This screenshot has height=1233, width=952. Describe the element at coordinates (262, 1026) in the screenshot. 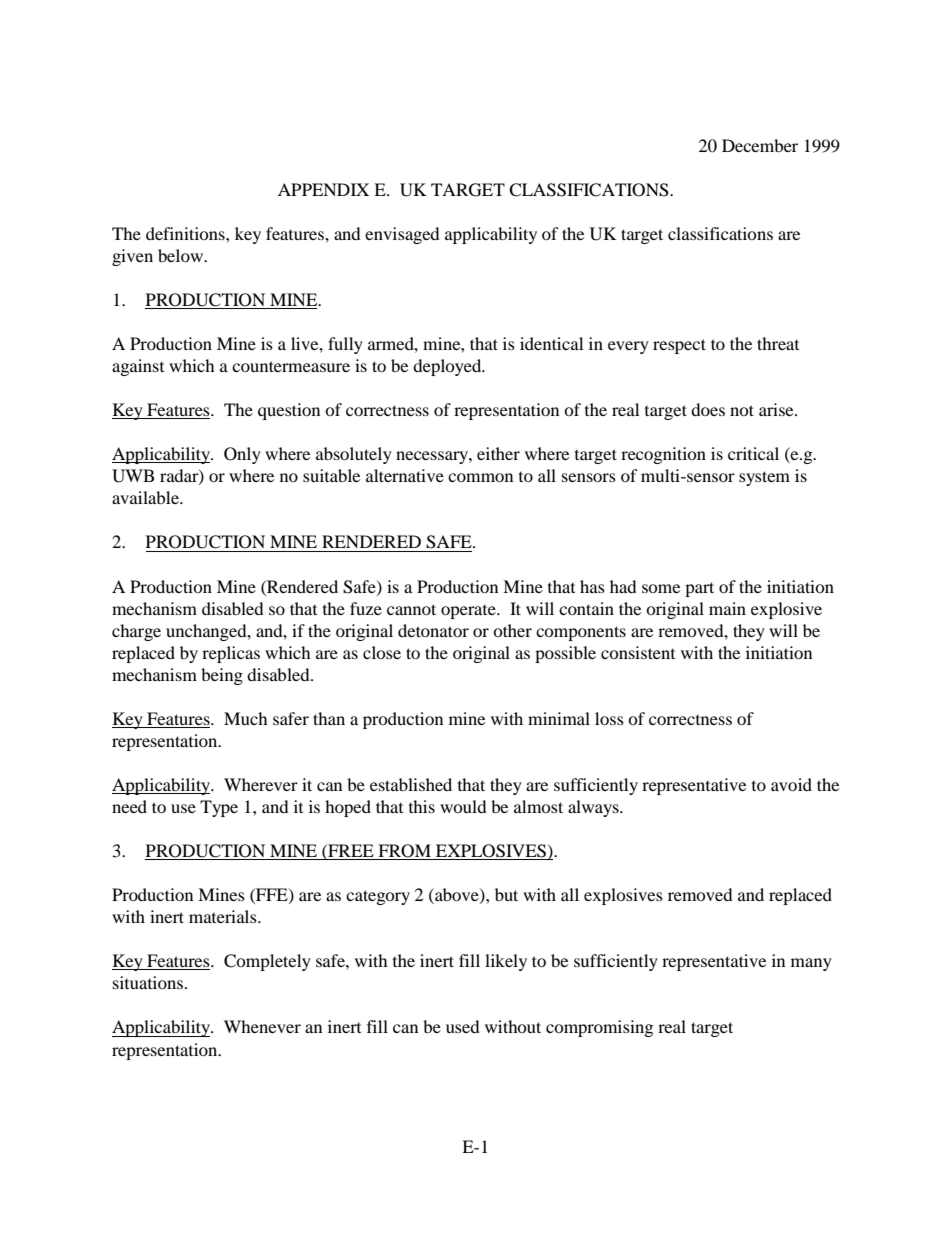

I see `Whenever` at that location.
